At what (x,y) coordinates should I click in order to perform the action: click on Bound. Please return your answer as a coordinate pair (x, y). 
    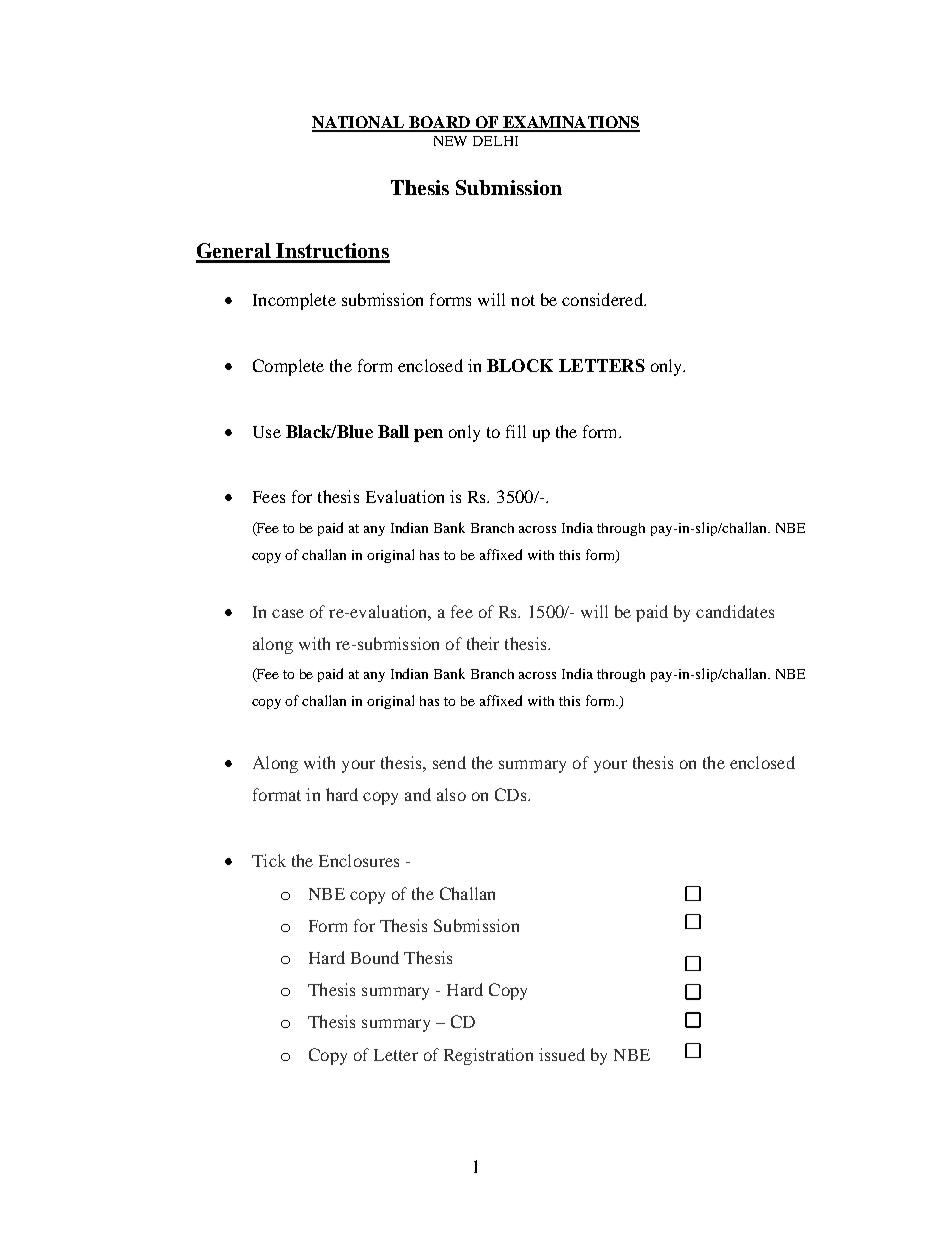
    Looking at the image, I should click on (375, 957).
